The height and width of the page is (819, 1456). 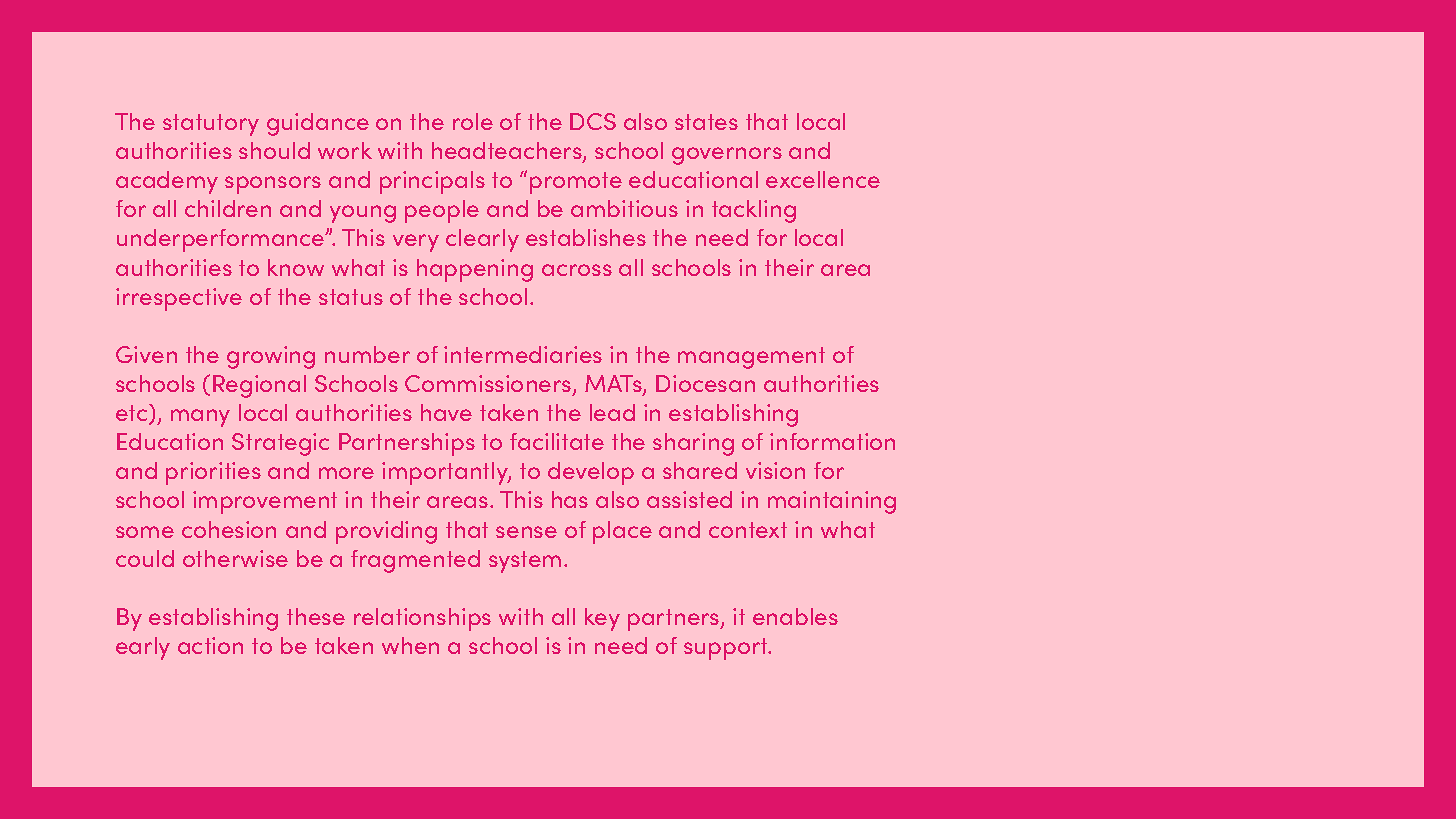 What do you see at coordinates (473, 121) in the page?
I see `role` at bounding box center [473, 121].
